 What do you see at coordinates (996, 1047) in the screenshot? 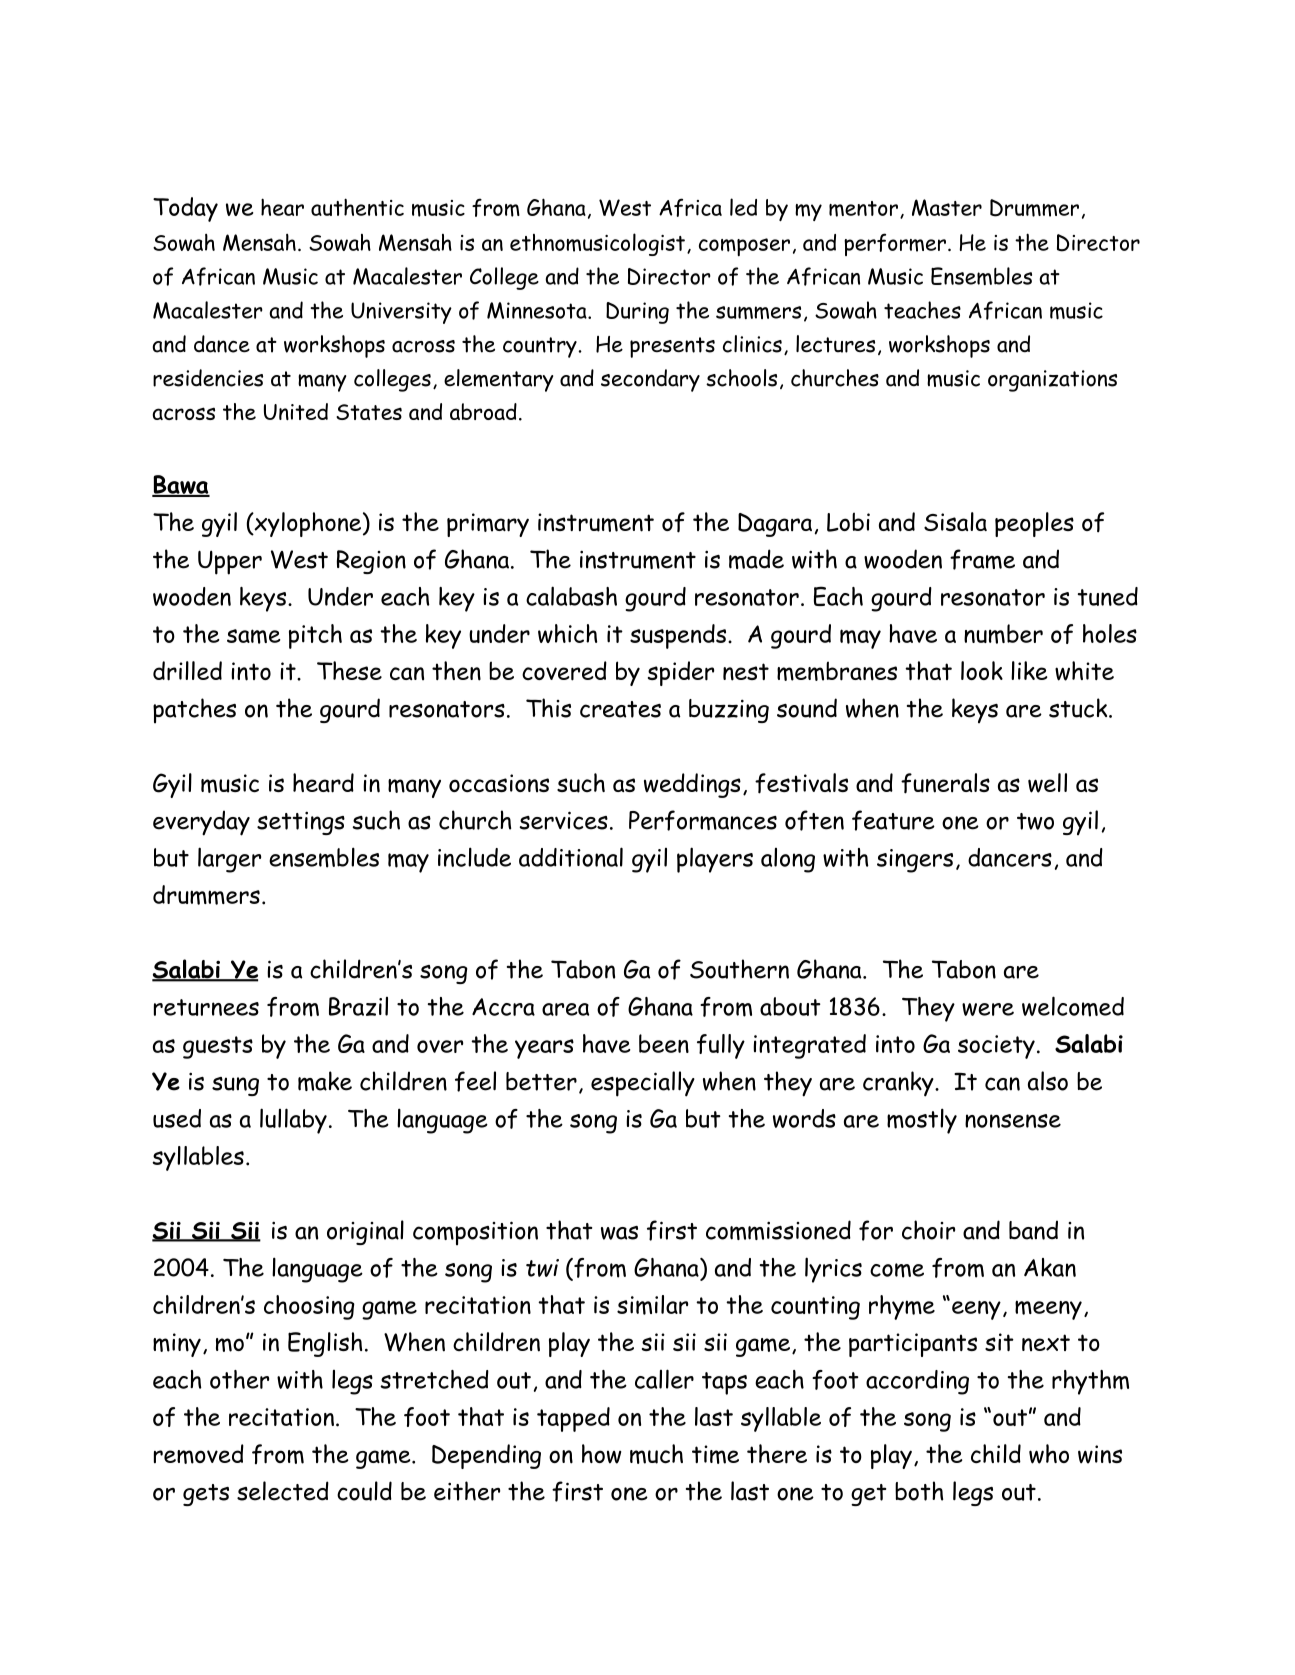
I see `society` at bounding box center [996, 1047].
